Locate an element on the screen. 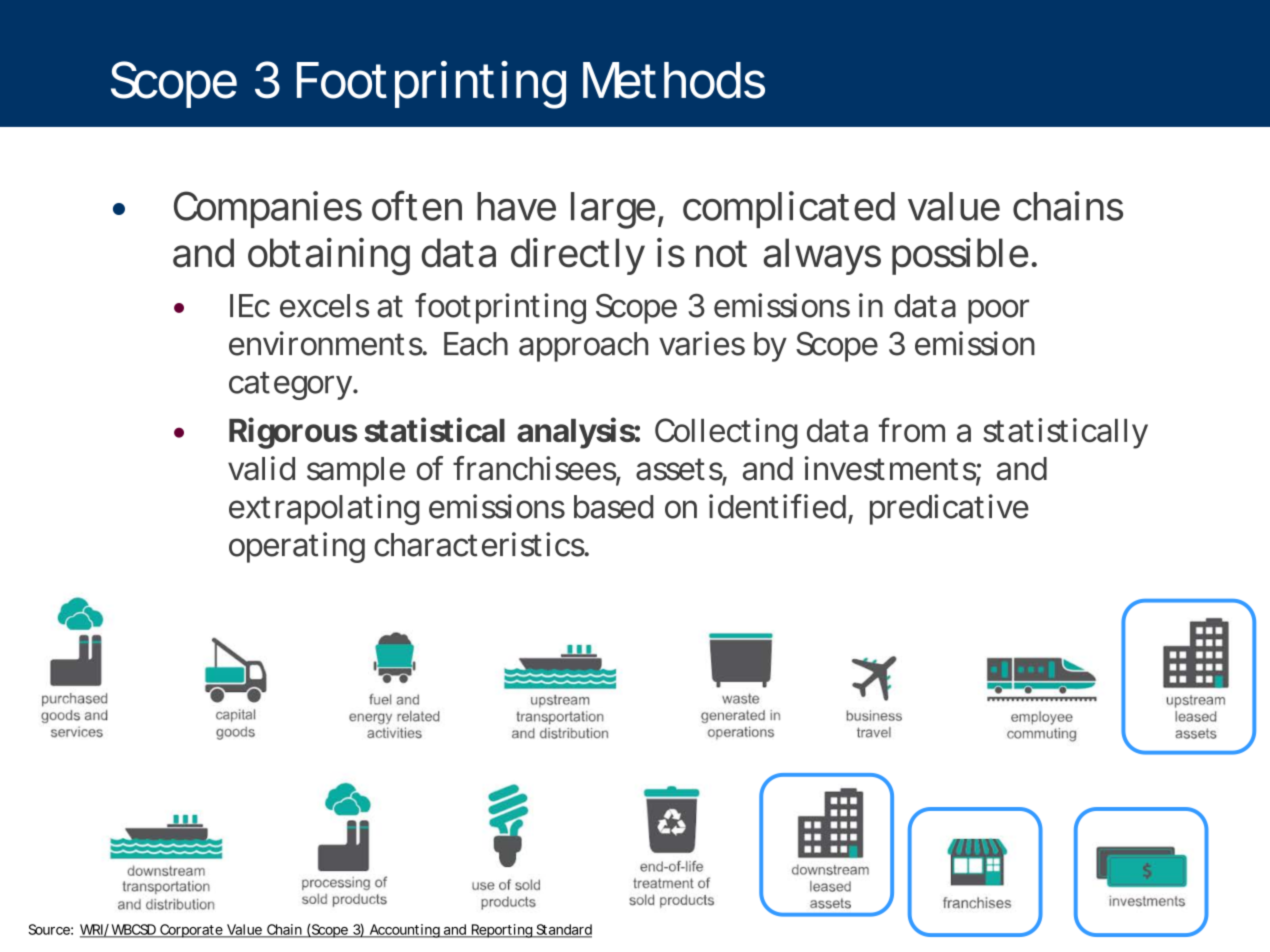 The height and width of the screenshot is (952, 1270). extrapolating is located at coordinates (324, 509).
